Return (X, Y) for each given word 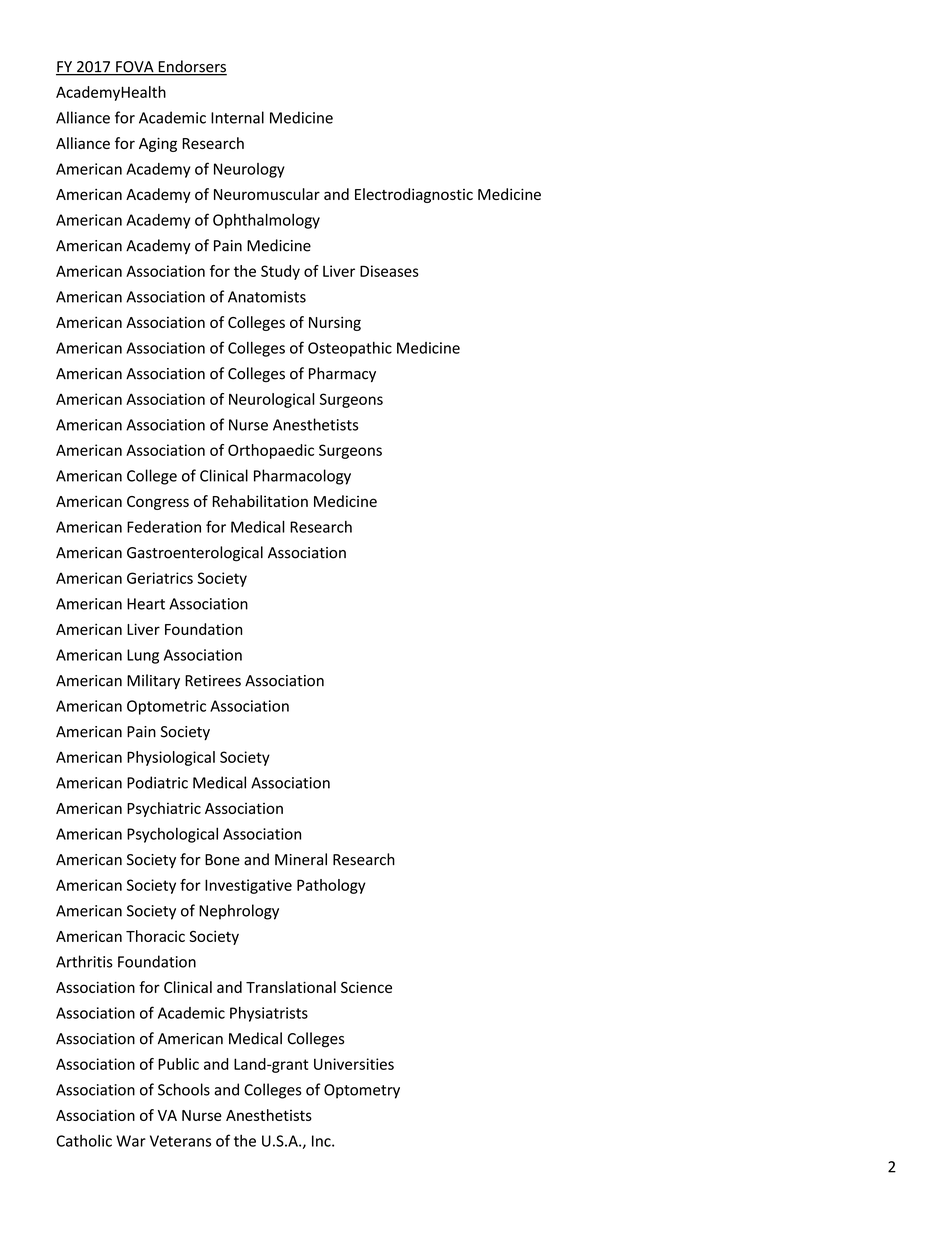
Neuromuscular (267, 194)
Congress (158, 503)
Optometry (362, 1091)
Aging (158, 145)
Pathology (331, 886)
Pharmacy (342, 374)
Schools (184, 1089)
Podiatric (157, 782)
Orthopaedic (271, 451)
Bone (222, 860)
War (131, 1141)
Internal (237, 117)
